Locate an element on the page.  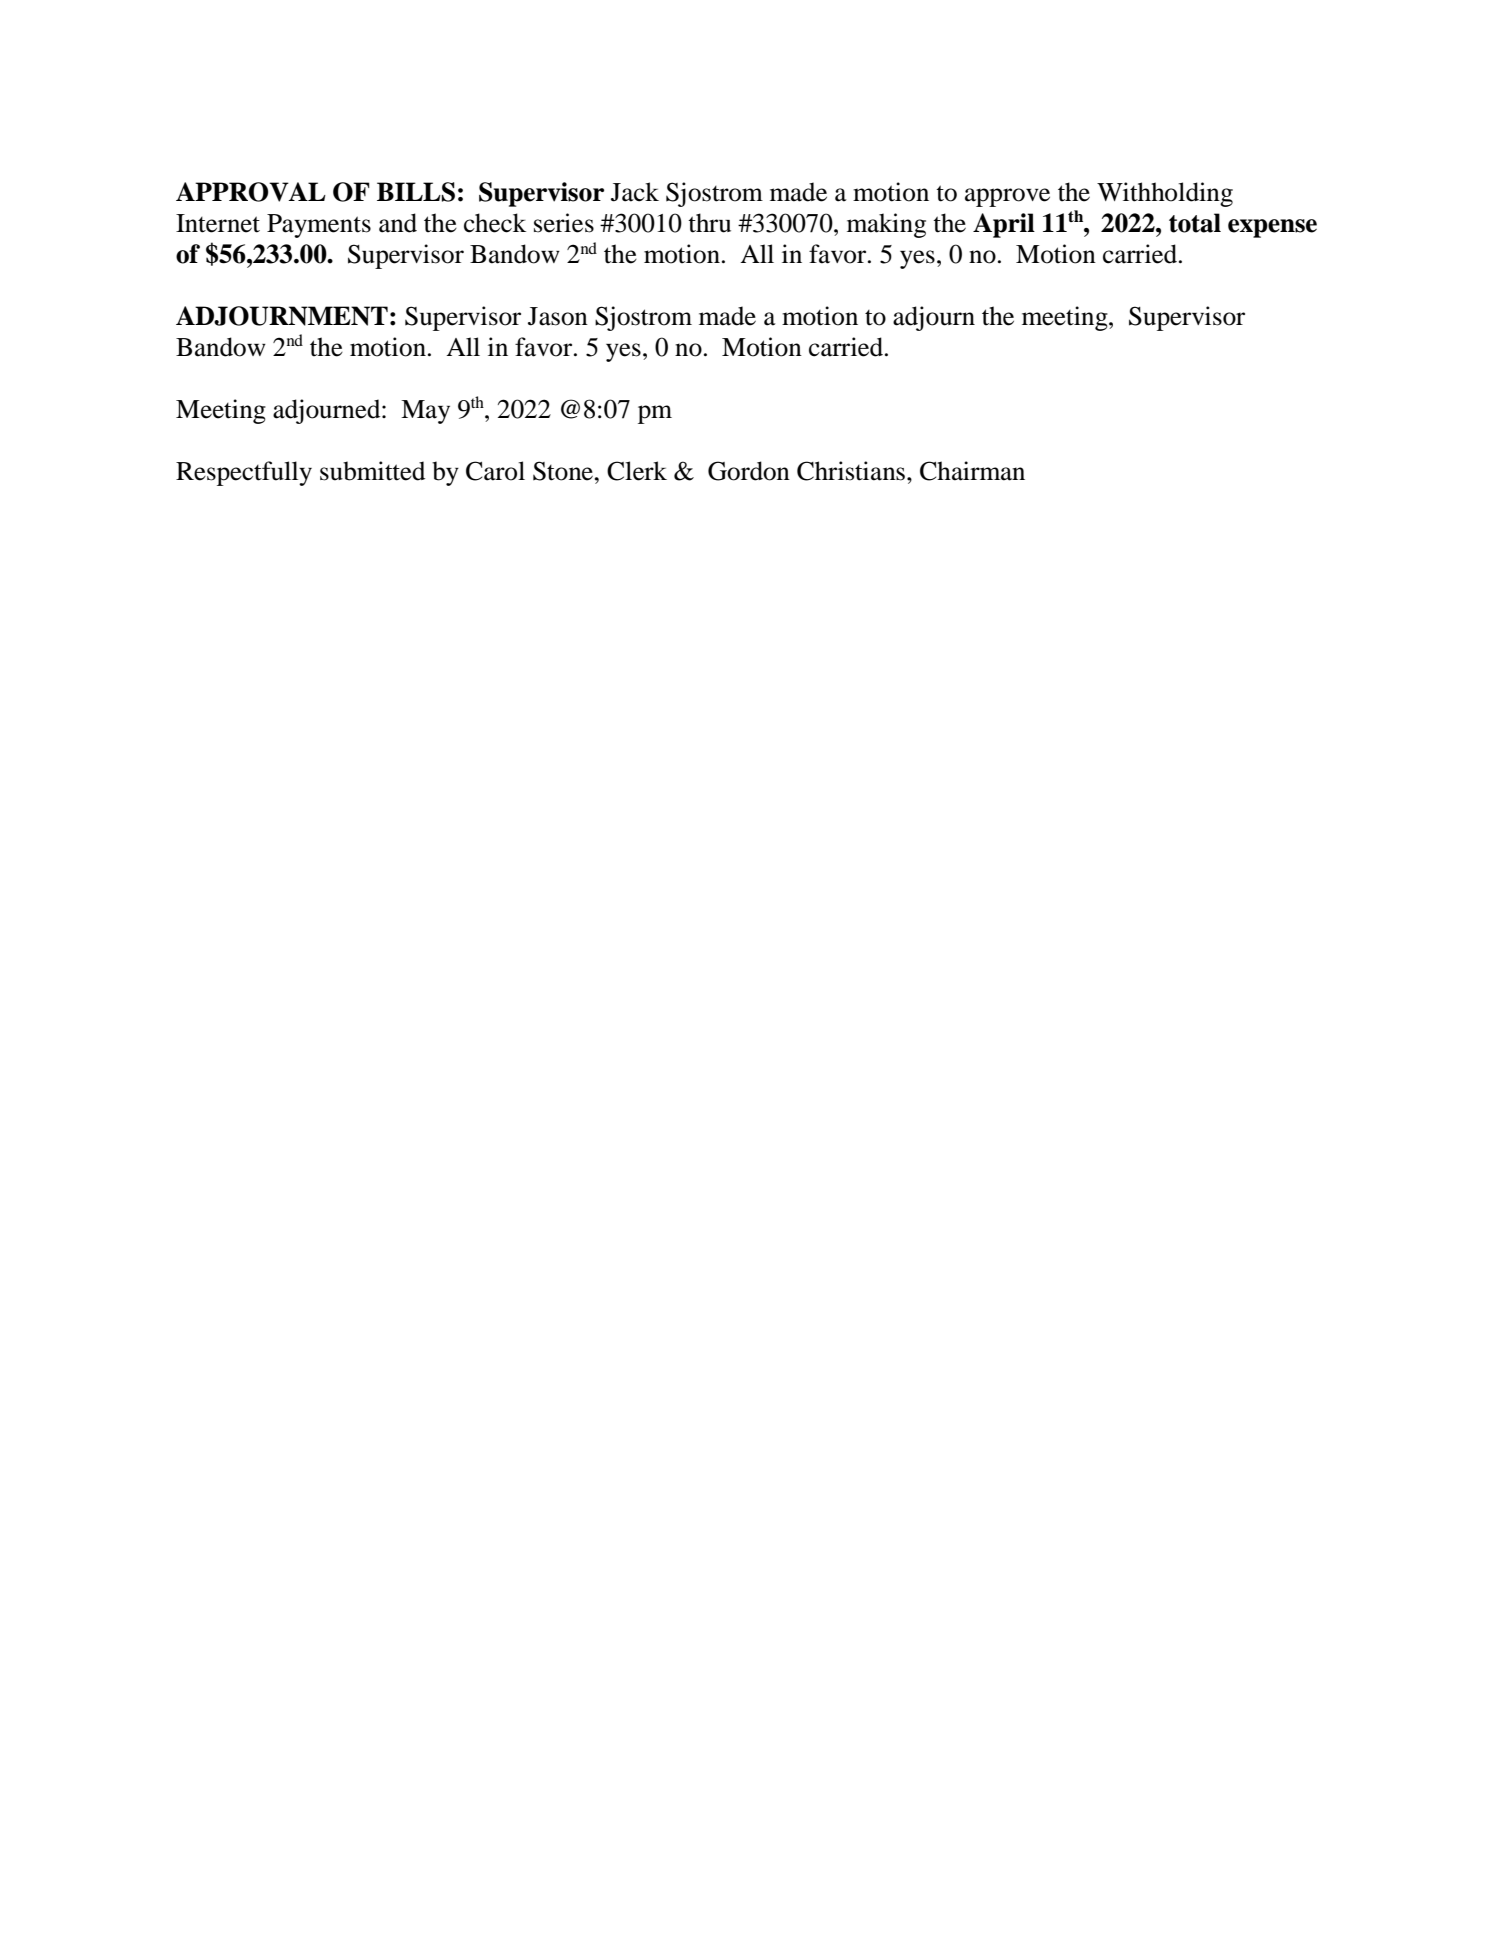
Gordon is located at coordinates (749, 471).
